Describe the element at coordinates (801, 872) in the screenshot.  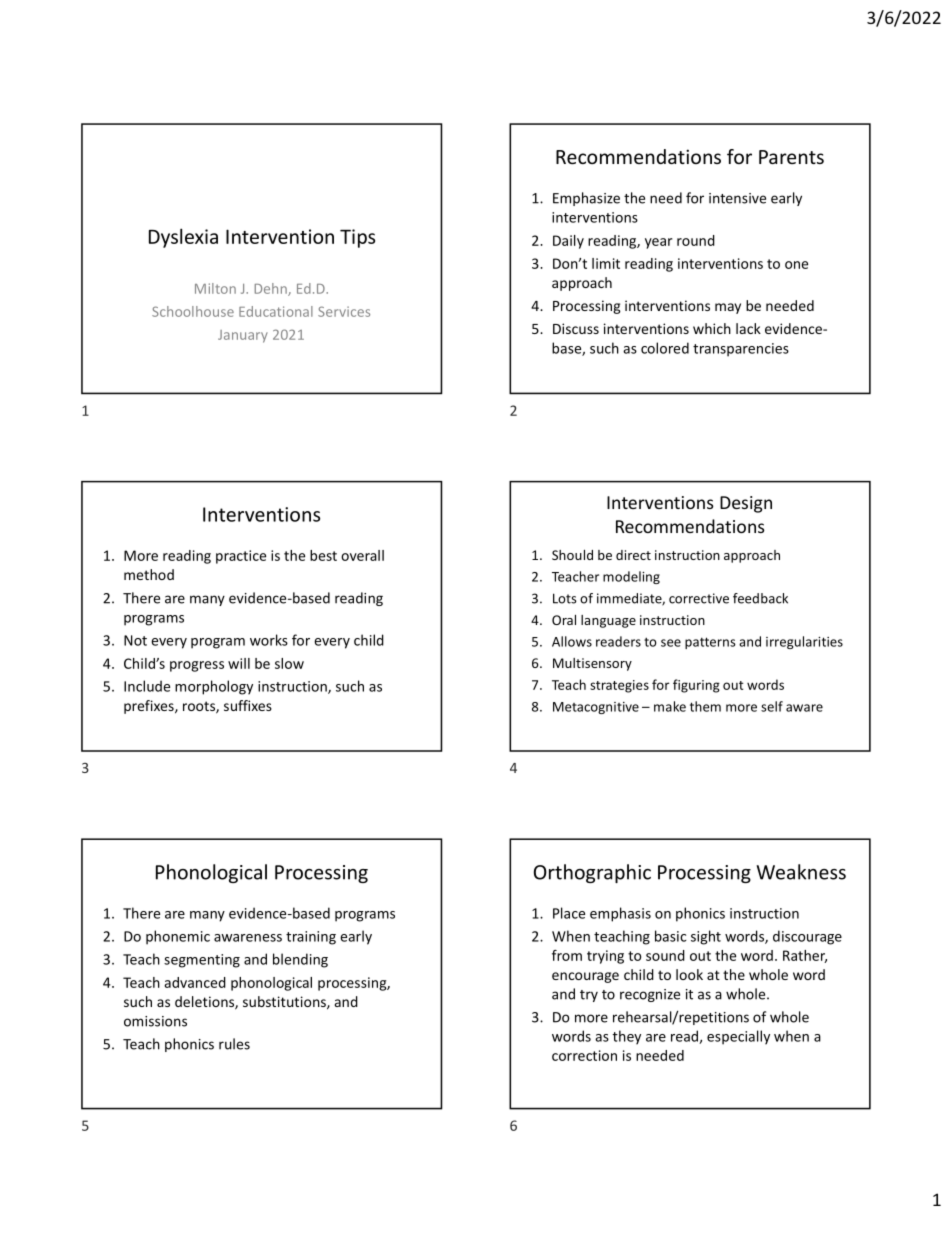
I see `Weakness` at that location.
